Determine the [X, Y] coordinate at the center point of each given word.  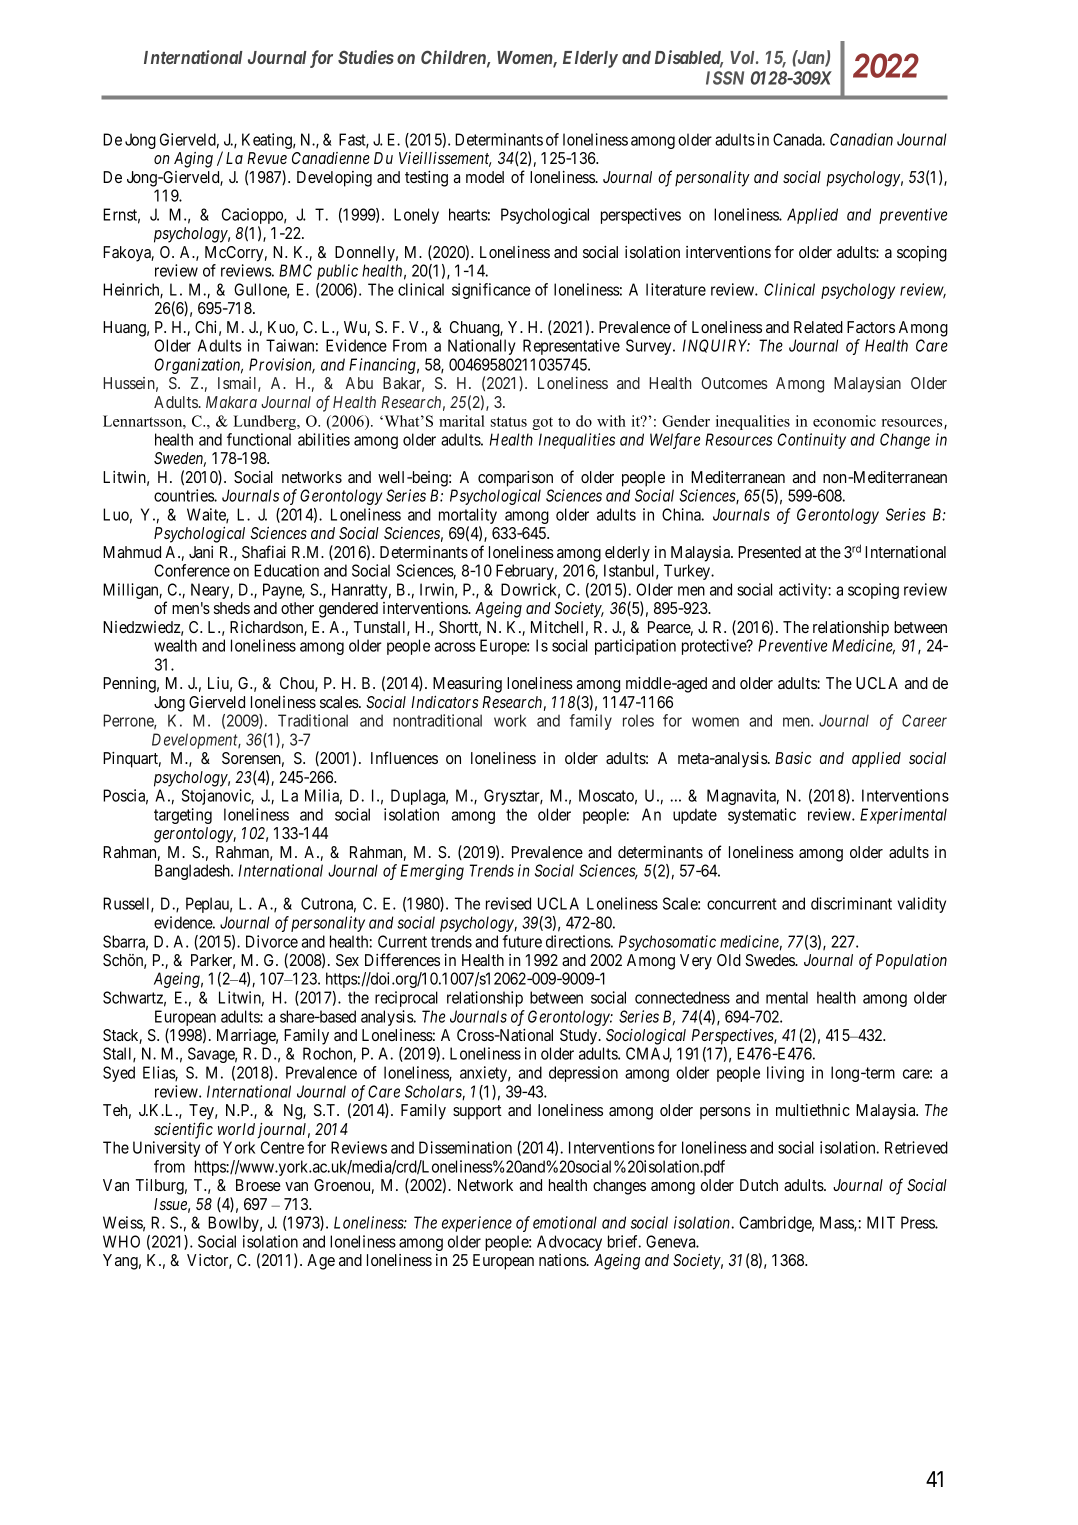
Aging [193, 160]
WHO [121, 1241]
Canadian [861, 139]
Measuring [467, 685]
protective [715, 647]
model [485, 177]
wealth [175, 645]
